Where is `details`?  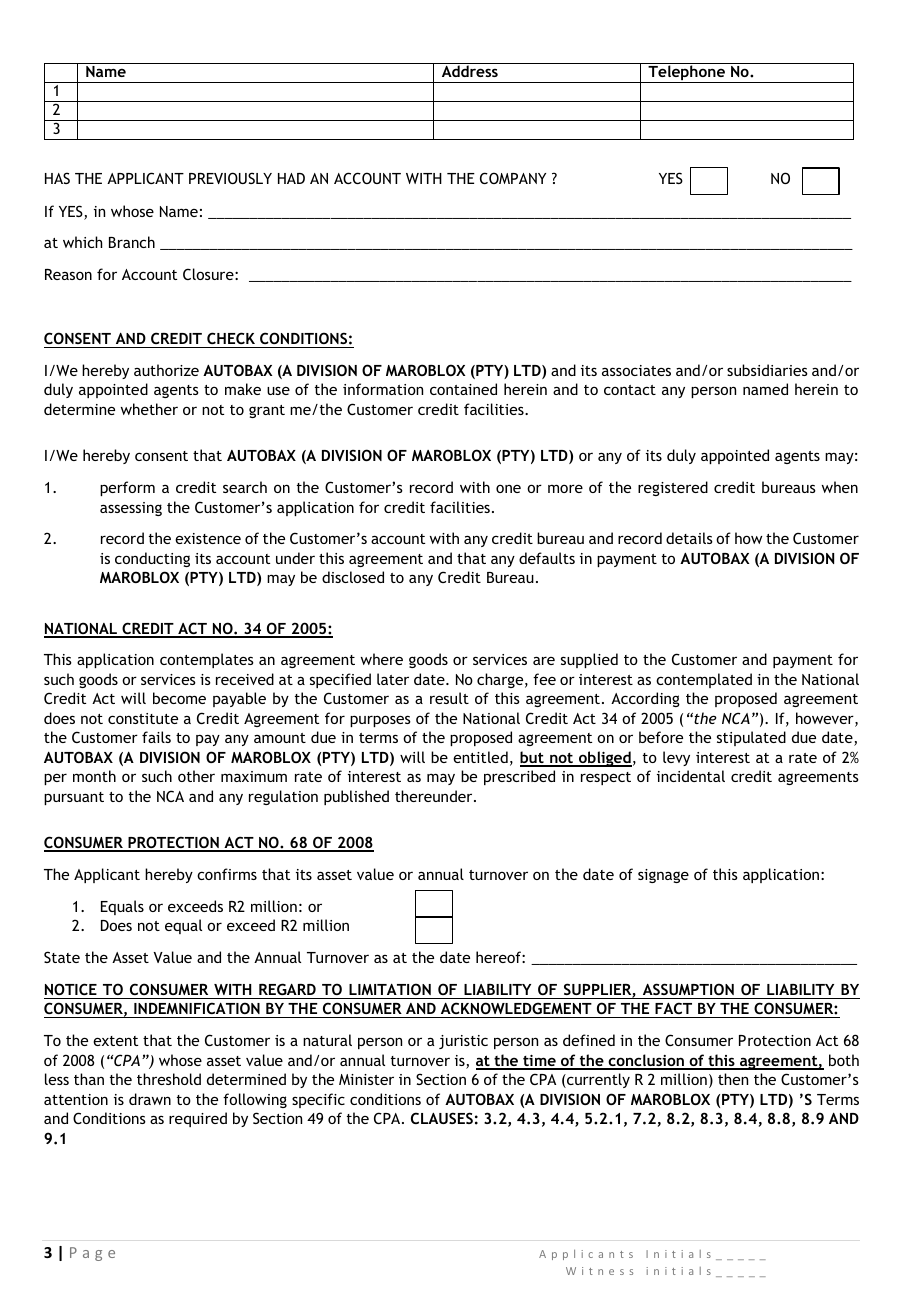
details is located at coordinates (689, 538).
